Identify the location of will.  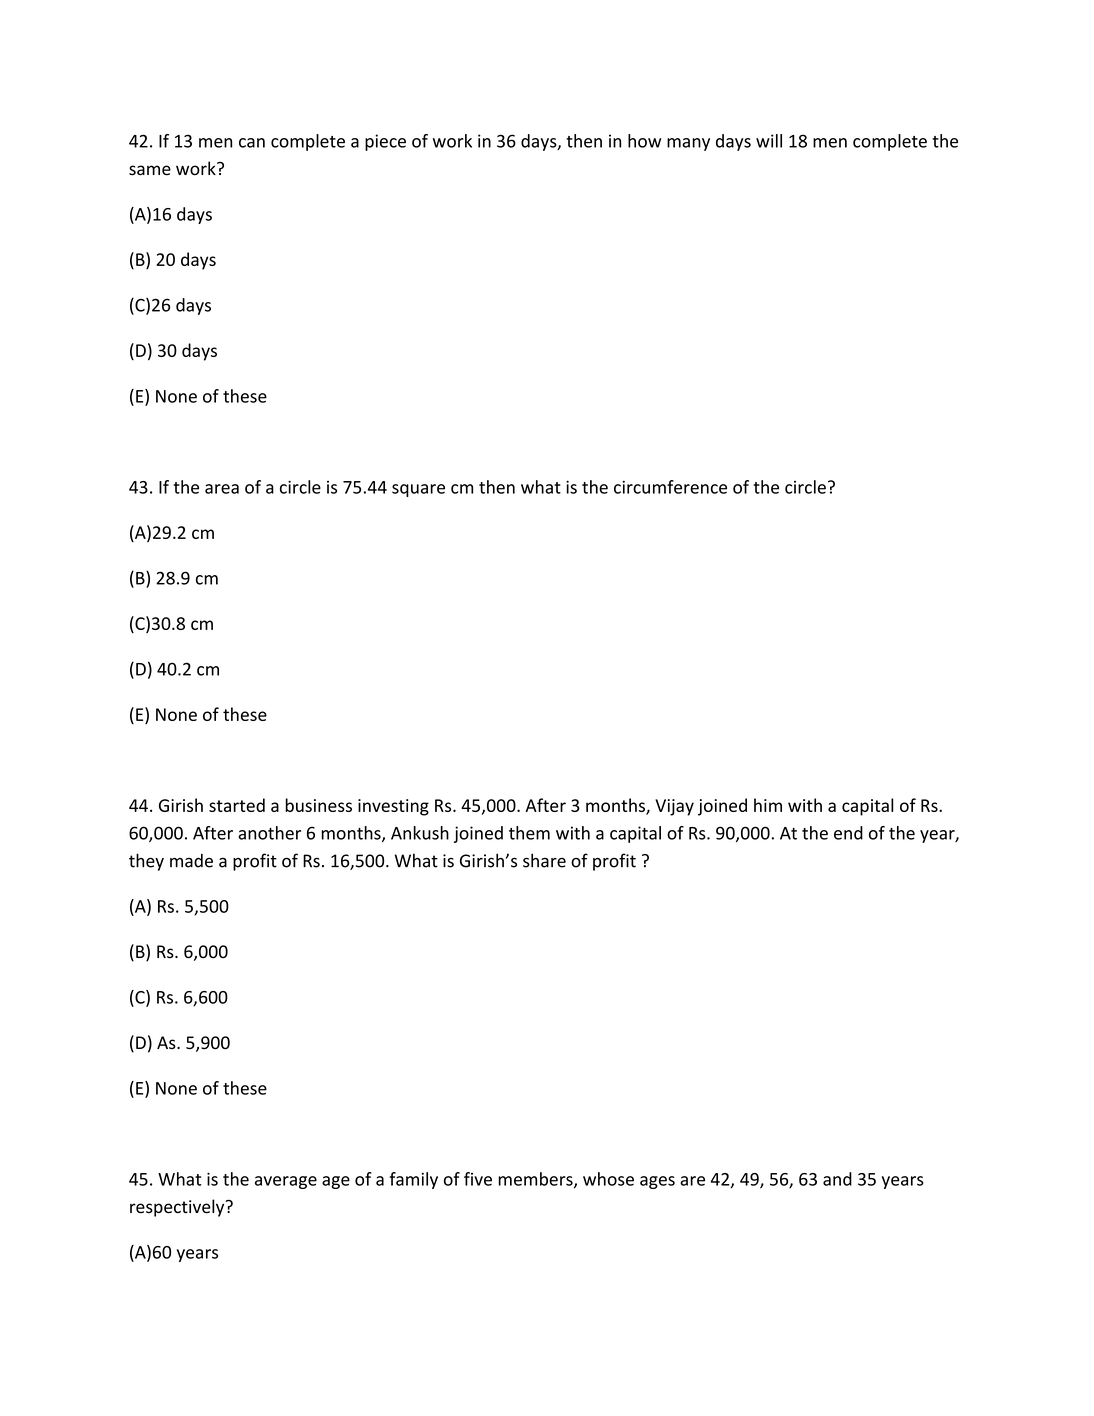
(769, 141).
